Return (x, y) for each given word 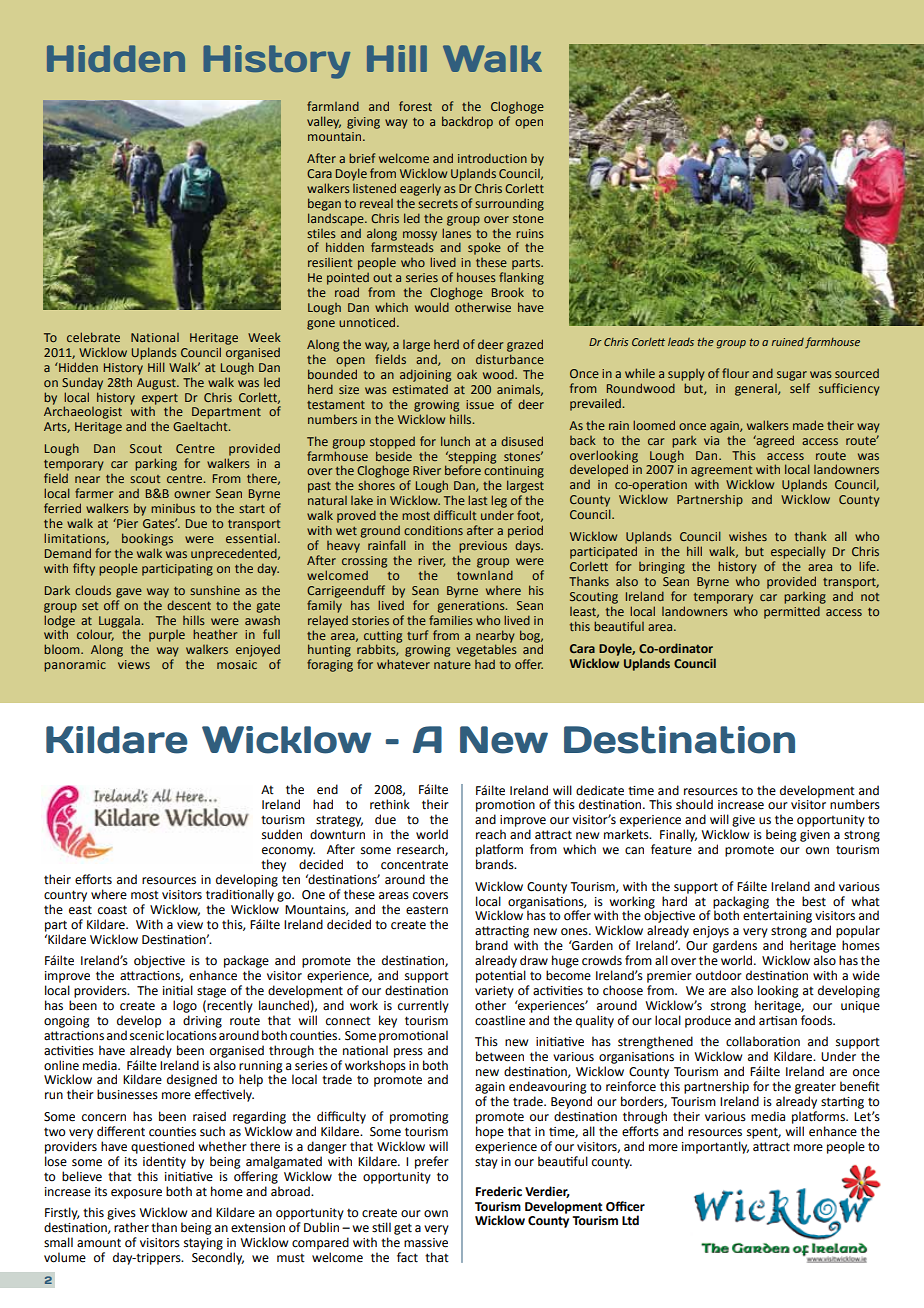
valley (324, 122)
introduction (492, 158)
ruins (530, 233)
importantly (715, 1147)
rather (131, 1227)
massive (426, 1243)
